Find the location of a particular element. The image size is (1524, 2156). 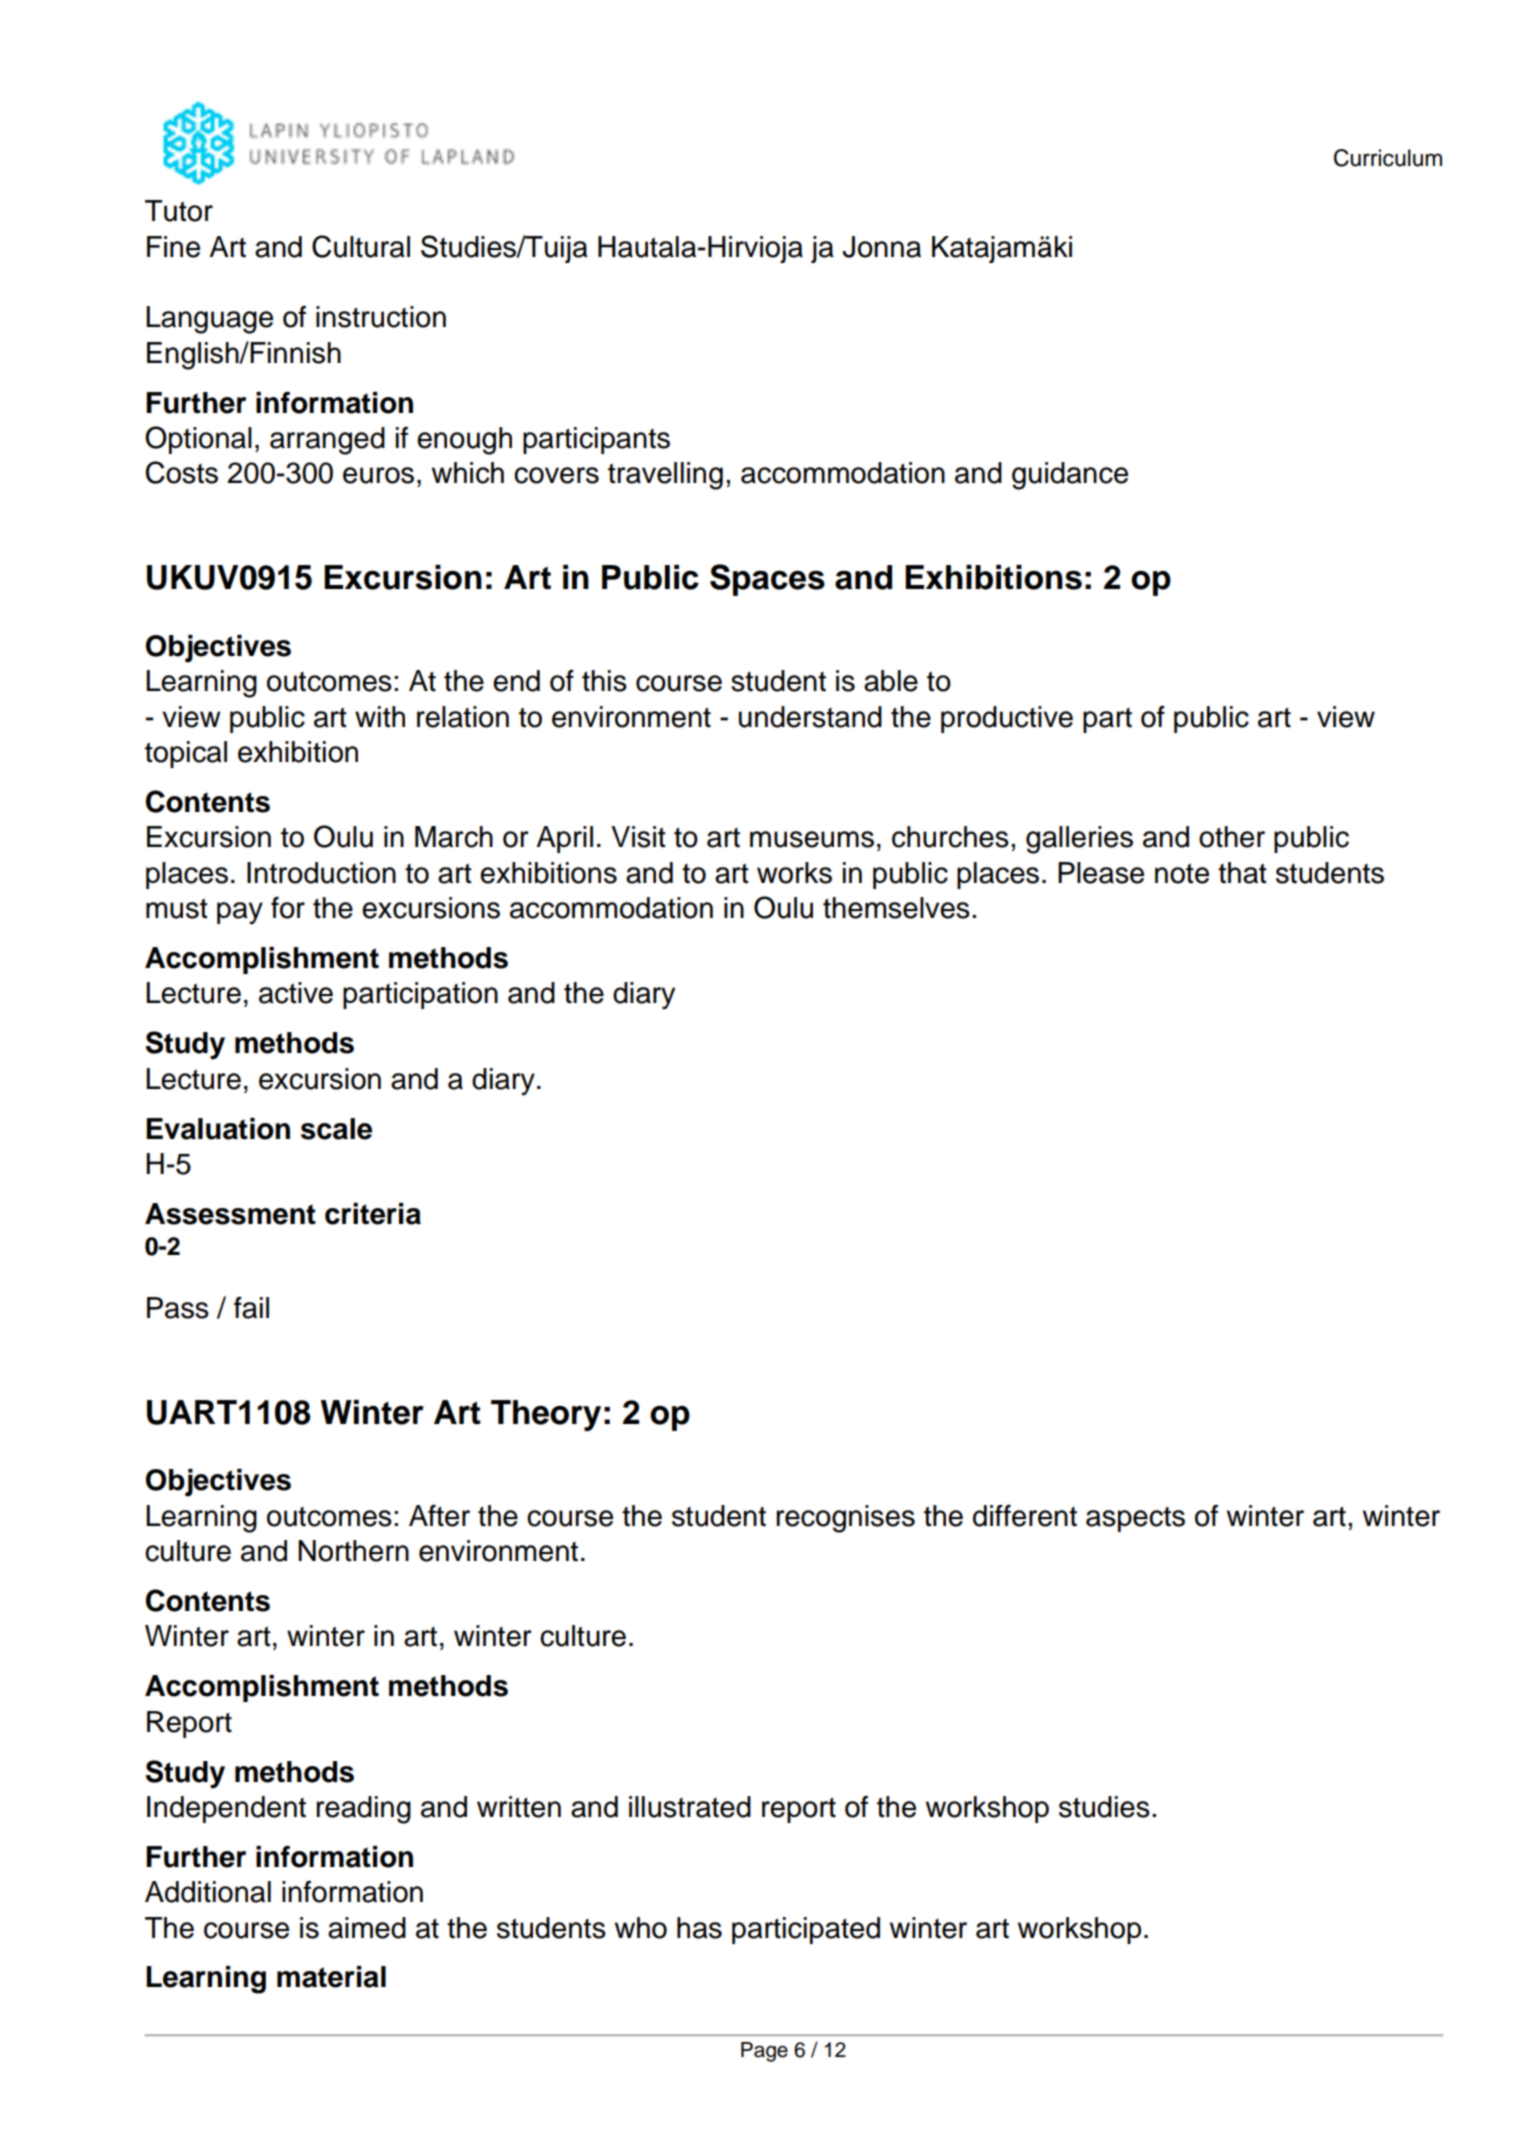

Introduction is located at coordinates (321, 873).
